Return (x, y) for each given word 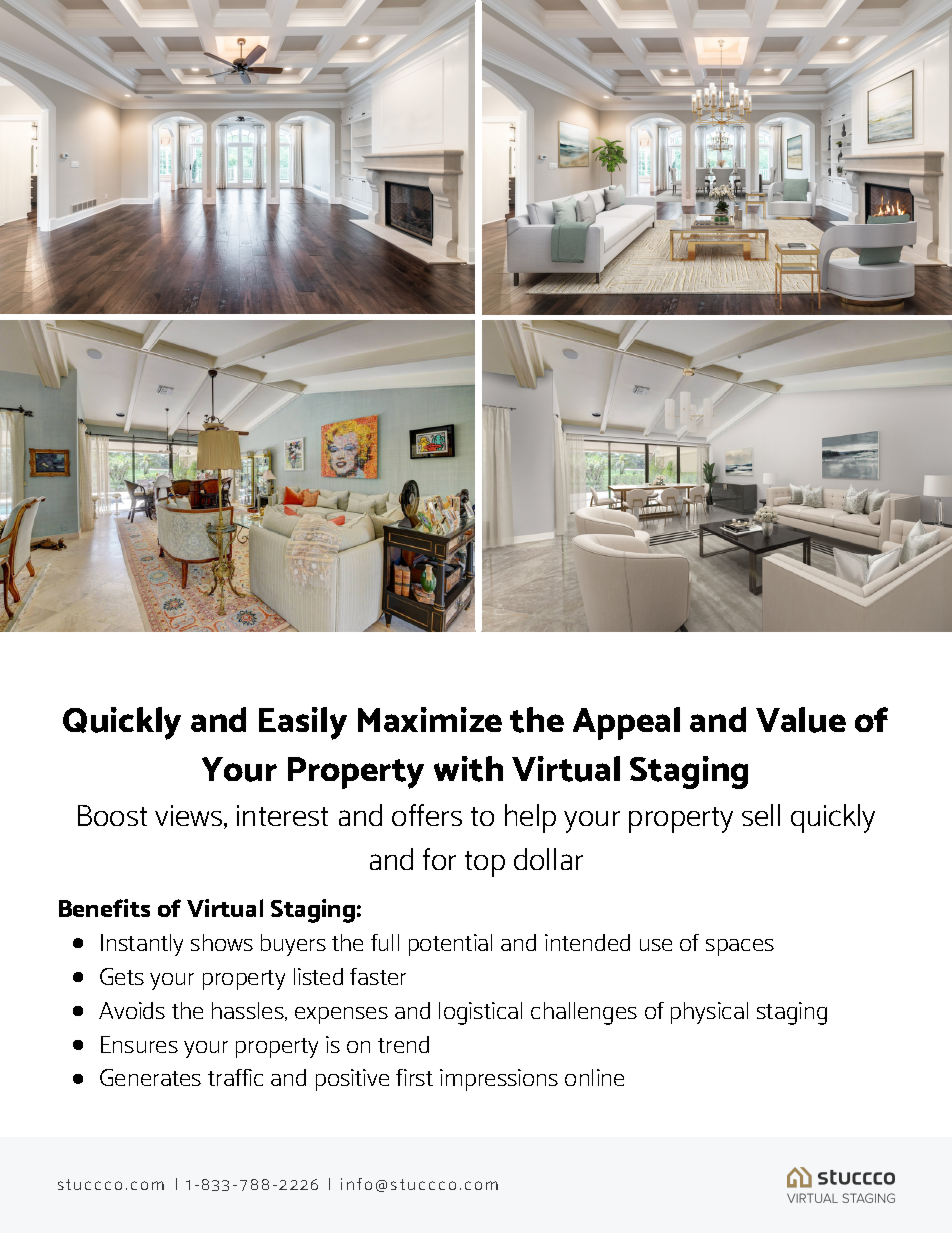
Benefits (104, 908)
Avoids (132, 1010)
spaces (740, 947)
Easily (303, 723)
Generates (150, 1077)
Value (801, 720)
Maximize (430, 719)
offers (427, 815)
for (439, 859)
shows (222, 942)
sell (761, 815)
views (190, 817)
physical (709, 1013)
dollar (548, 859)
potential (450, 945)
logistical (480, 1013)
